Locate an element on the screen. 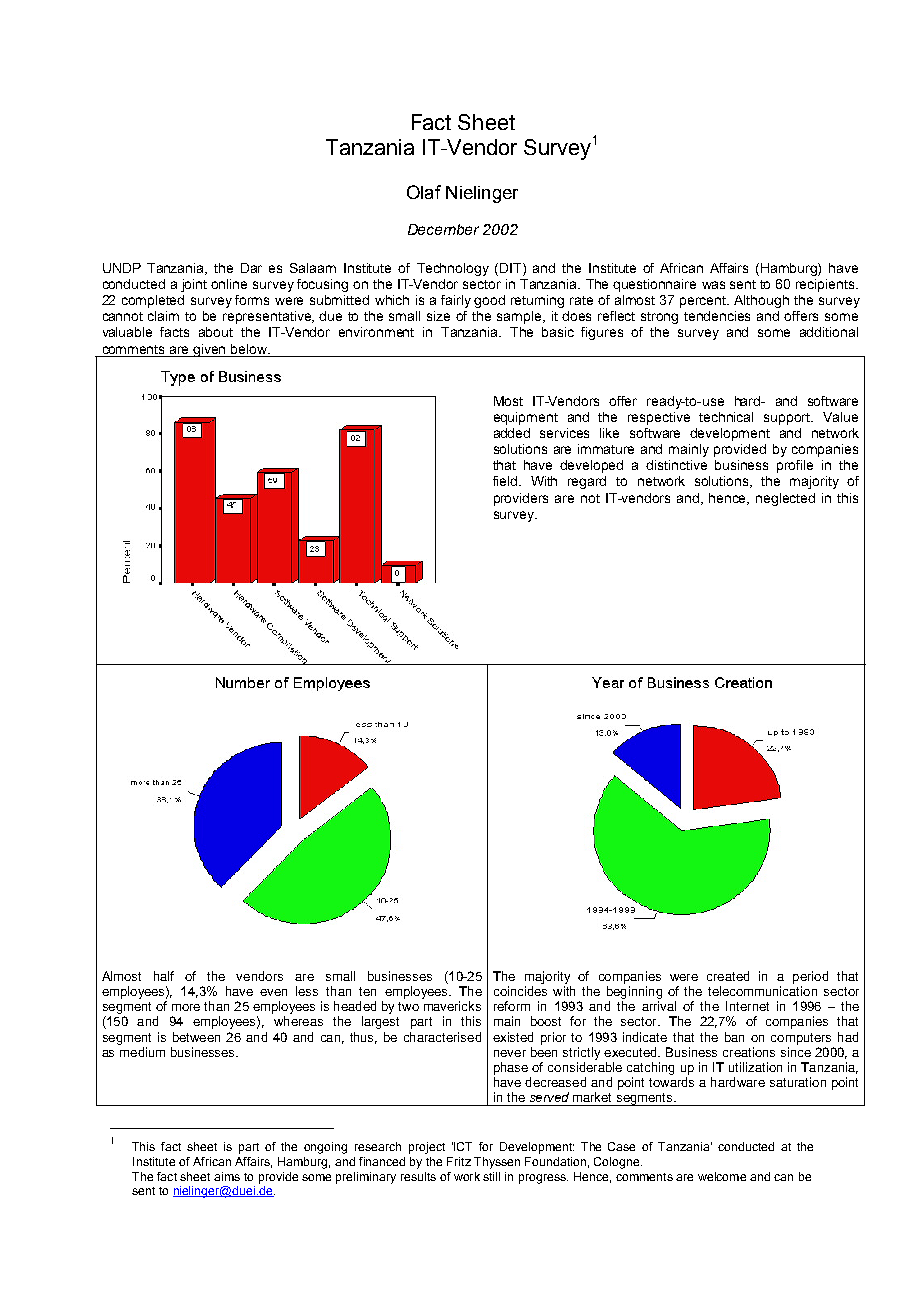 This screenshot has width=924, height=1308. neglected is located at coordinates (785, 499).
